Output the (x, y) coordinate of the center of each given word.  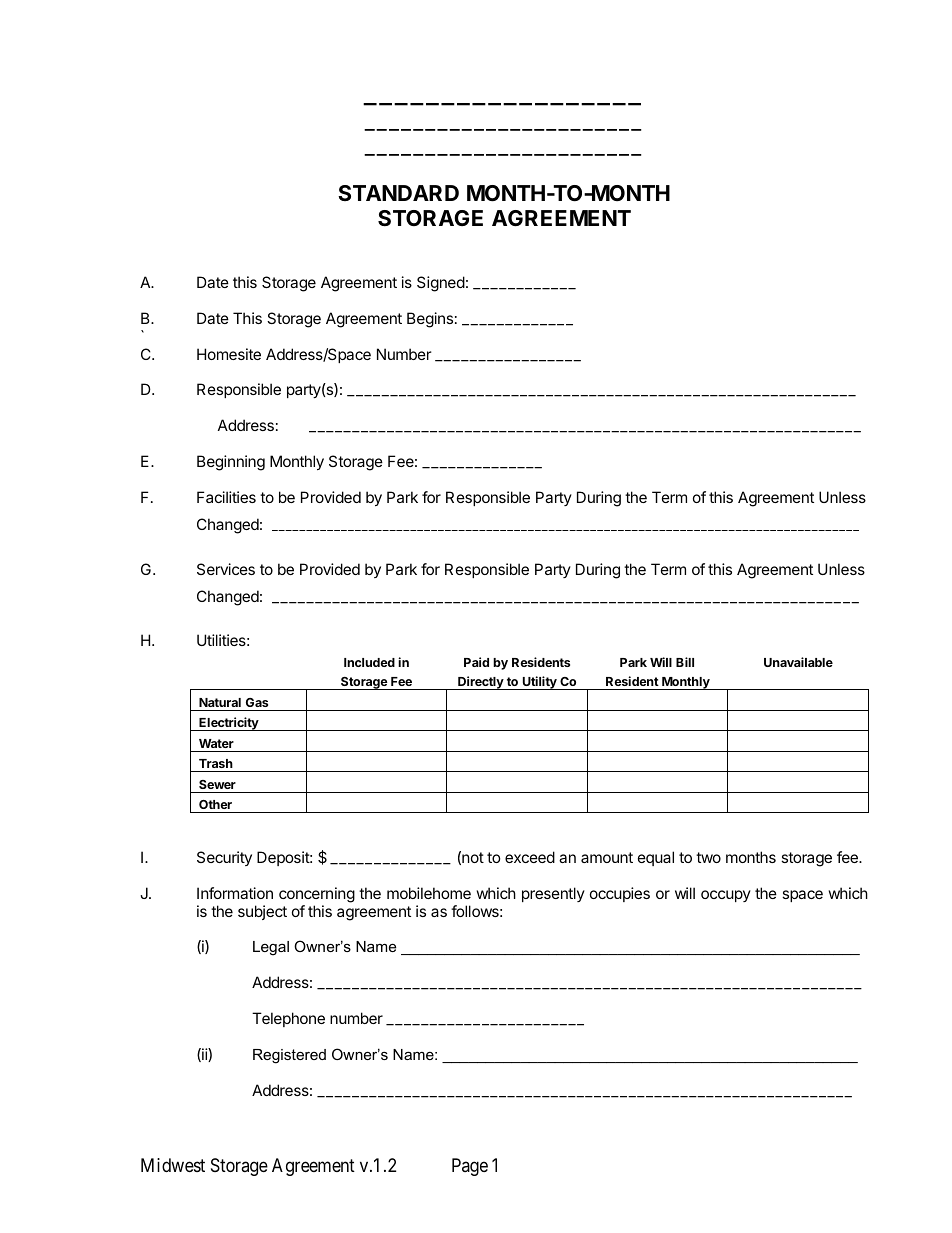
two (708, 857)
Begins (430, 320)
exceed (530, 857)
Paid (476, 662)
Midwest (173, 1165)
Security (224, 858)
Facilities (226, 497)
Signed (441, 284)
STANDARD (398, 193)
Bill (685, 662)
